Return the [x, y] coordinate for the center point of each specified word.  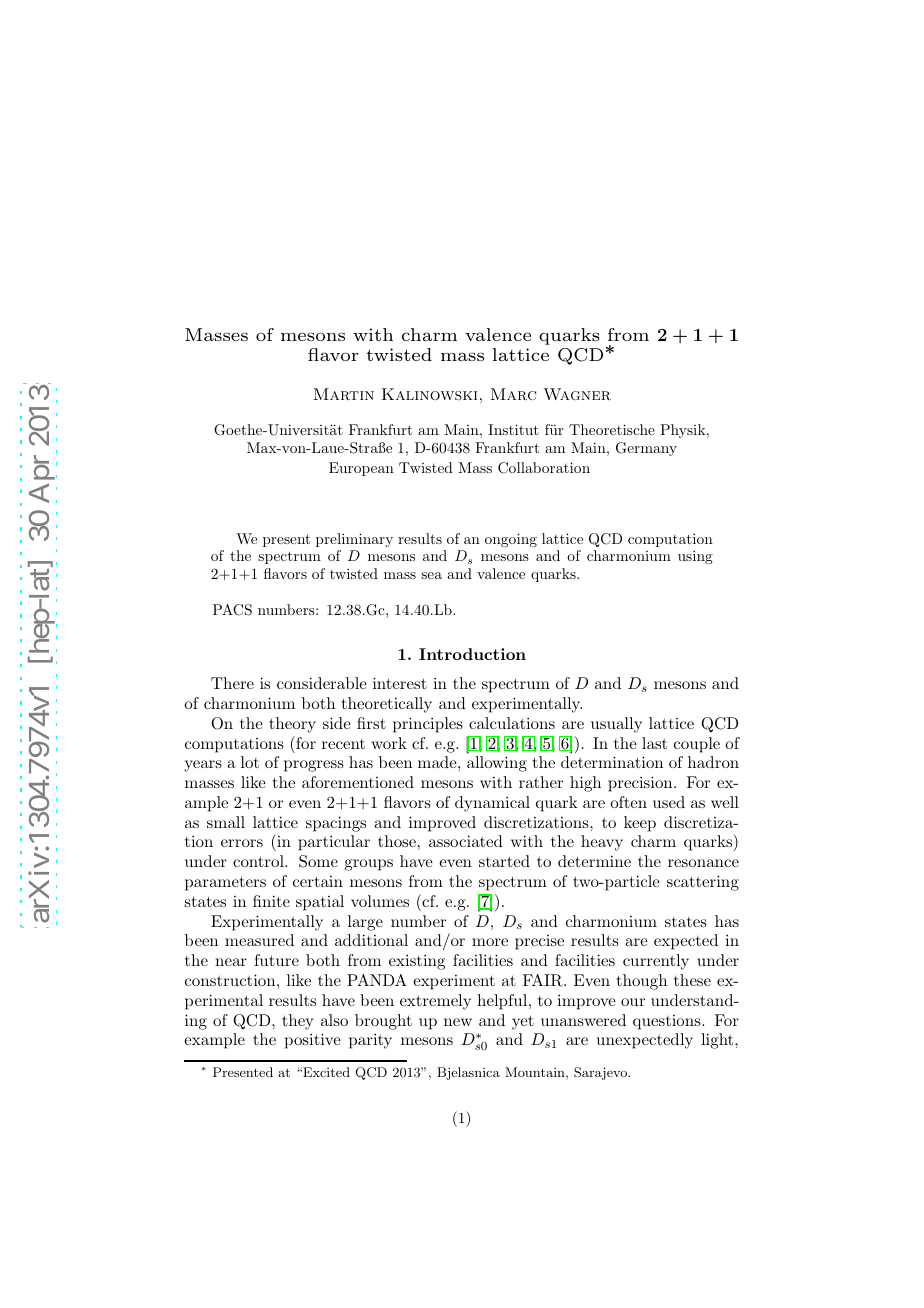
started [504, 861]
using [695, 557]
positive [313, 1041]
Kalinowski [430, 394]
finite [271, 901]
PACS [232, 610]
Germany [646, 449]
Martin [344, 394]
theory [292, 725]
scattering [703, 883]
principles [428, 725]
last [654, 743]
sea [431, 575]
